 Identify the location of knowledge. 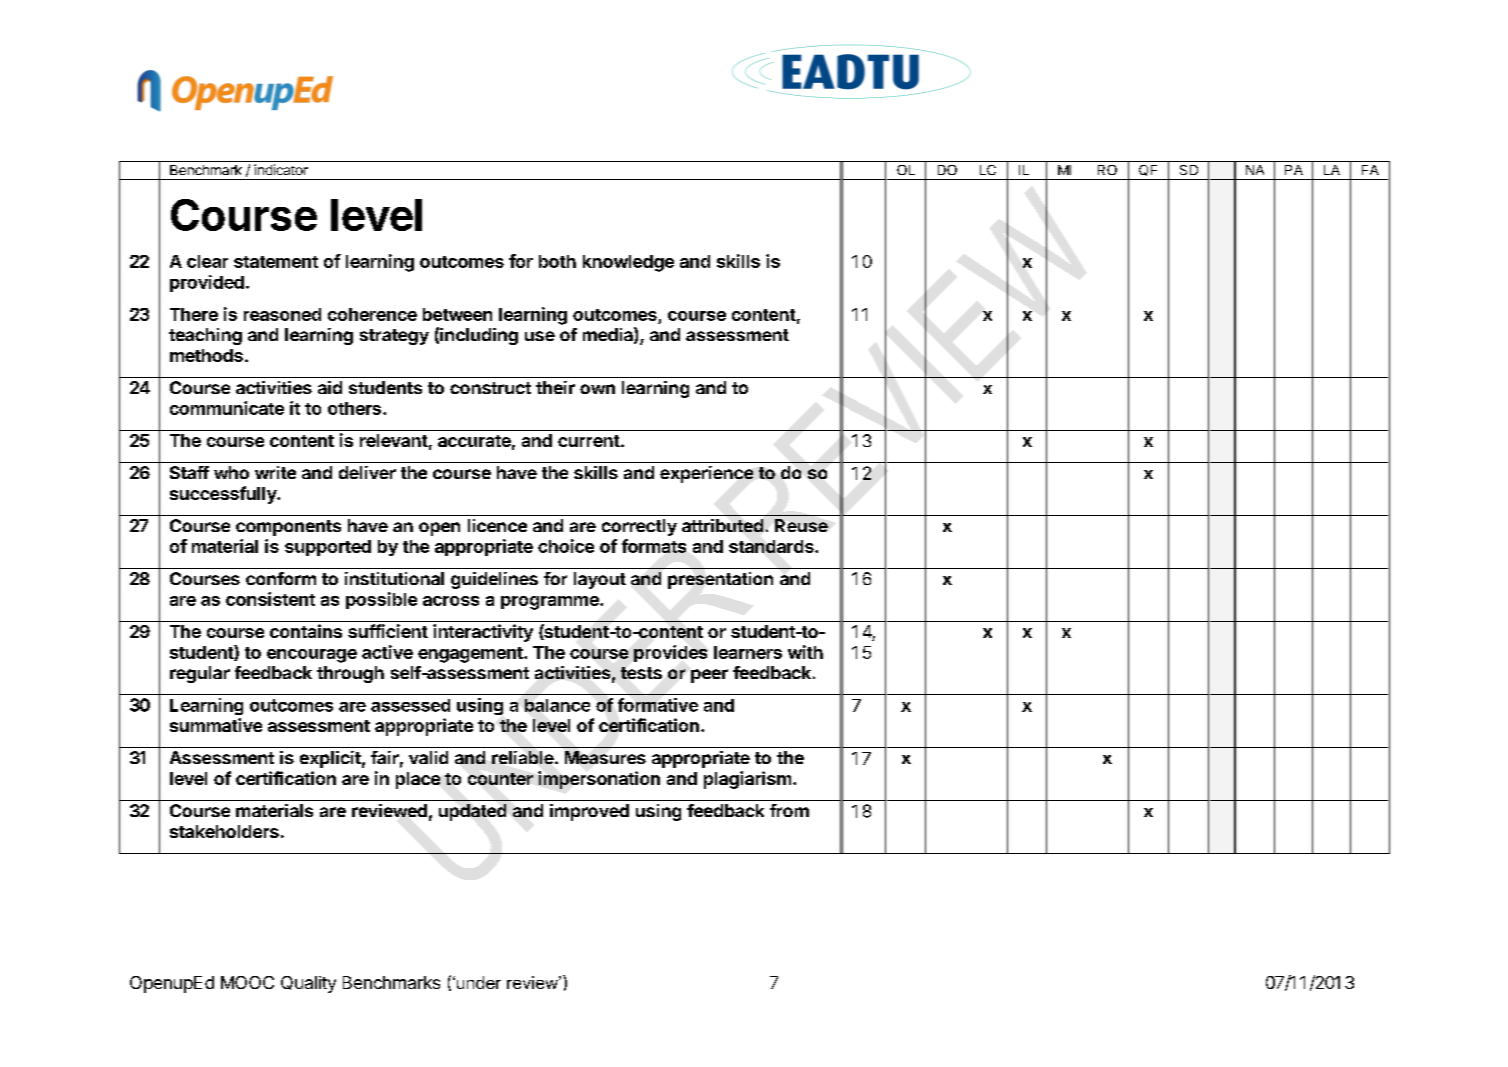
(628, 263).
